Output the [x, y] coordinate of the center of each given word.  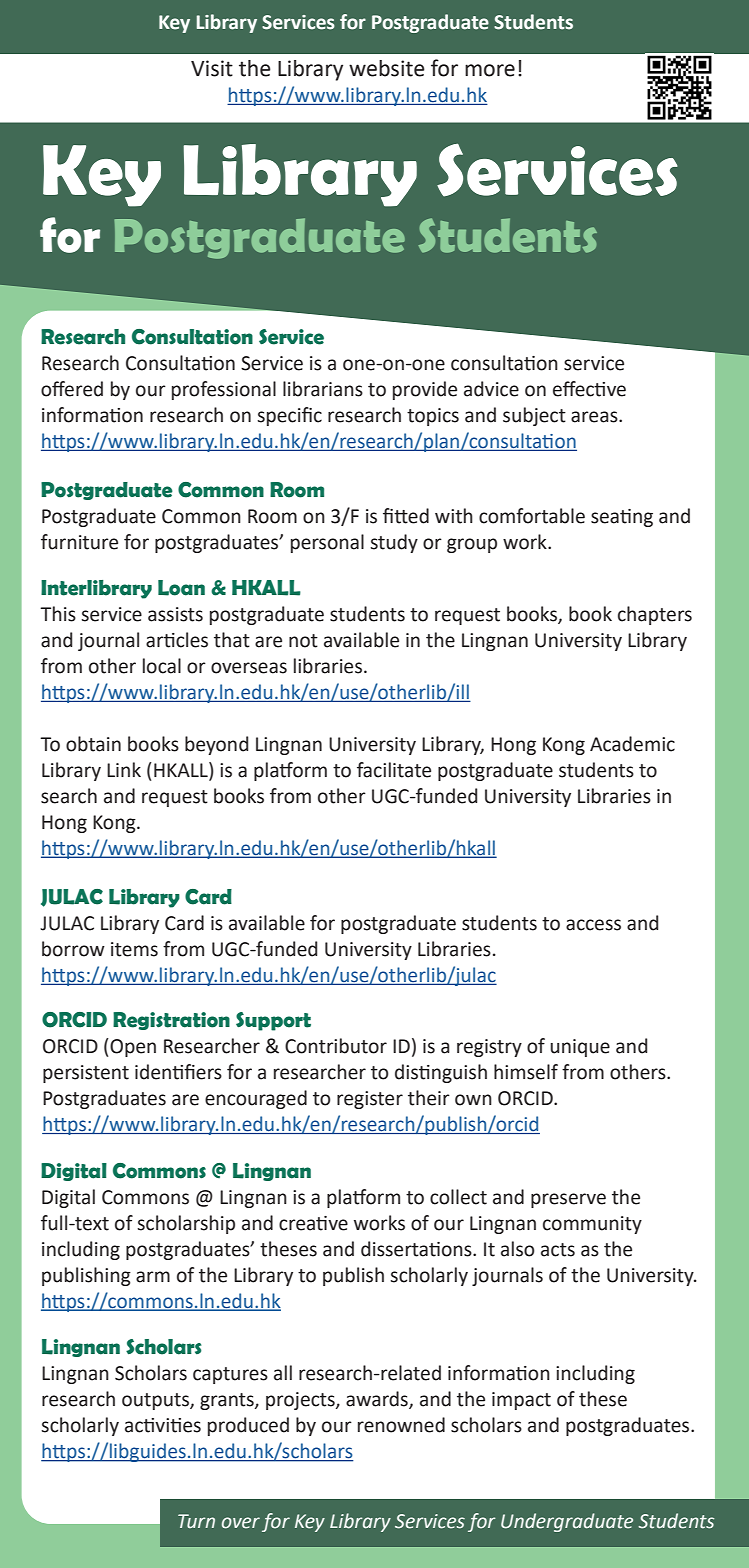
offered [72, 389]
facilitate [394, 770]
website [387, 68]
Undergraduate [567, 1522]
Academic [632, 744]
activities [163, 1425]
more [490, 70]
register [370, 1100]
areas [595, 417]
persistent [86, 1074]
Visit [212, 68]
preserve [568, 1200]
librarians [323, 389]
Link [124, 769]
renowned [401, 1425]
